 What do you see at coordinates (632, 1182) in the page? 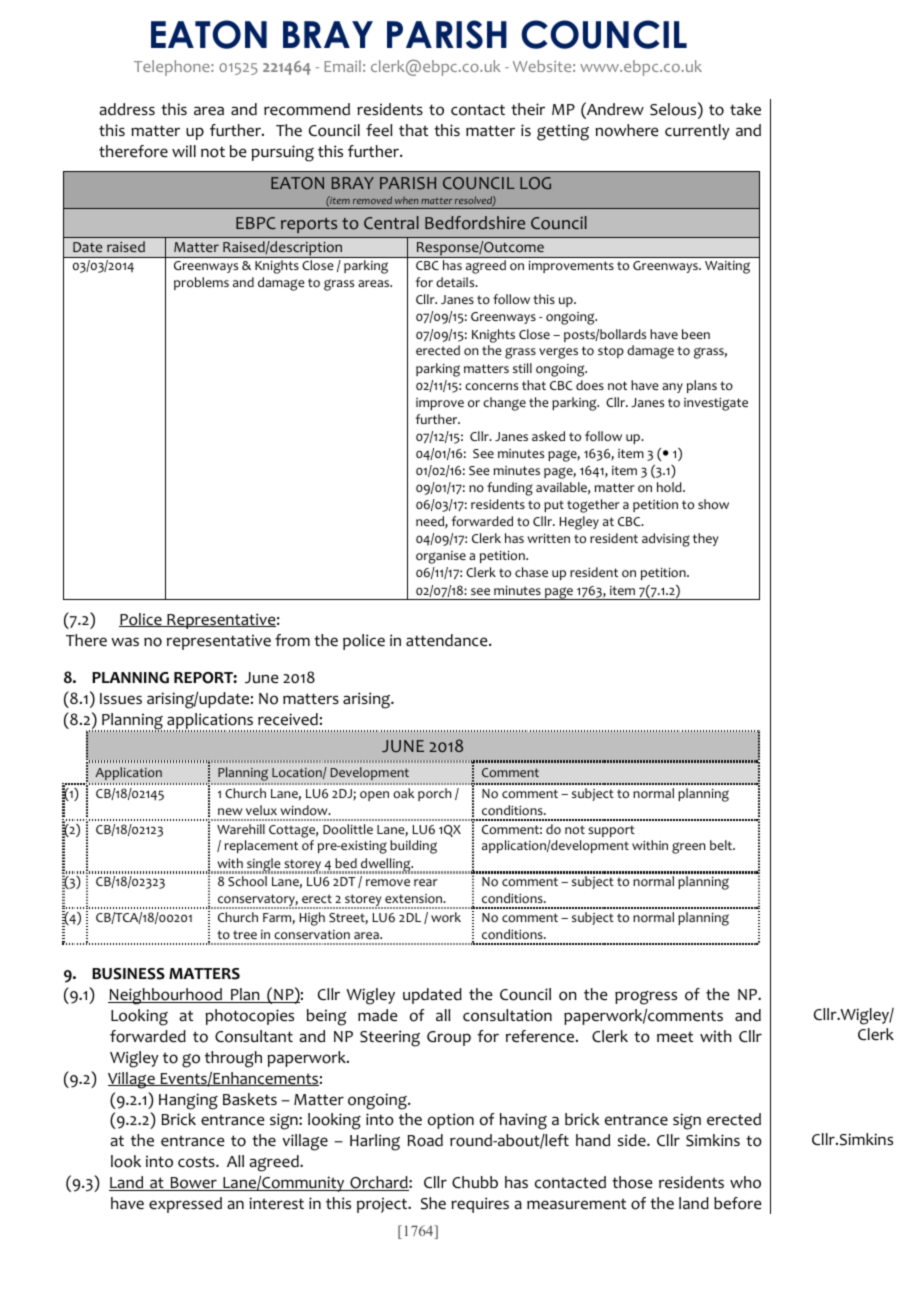
I see `those` at bounding box center [632, 1182].
